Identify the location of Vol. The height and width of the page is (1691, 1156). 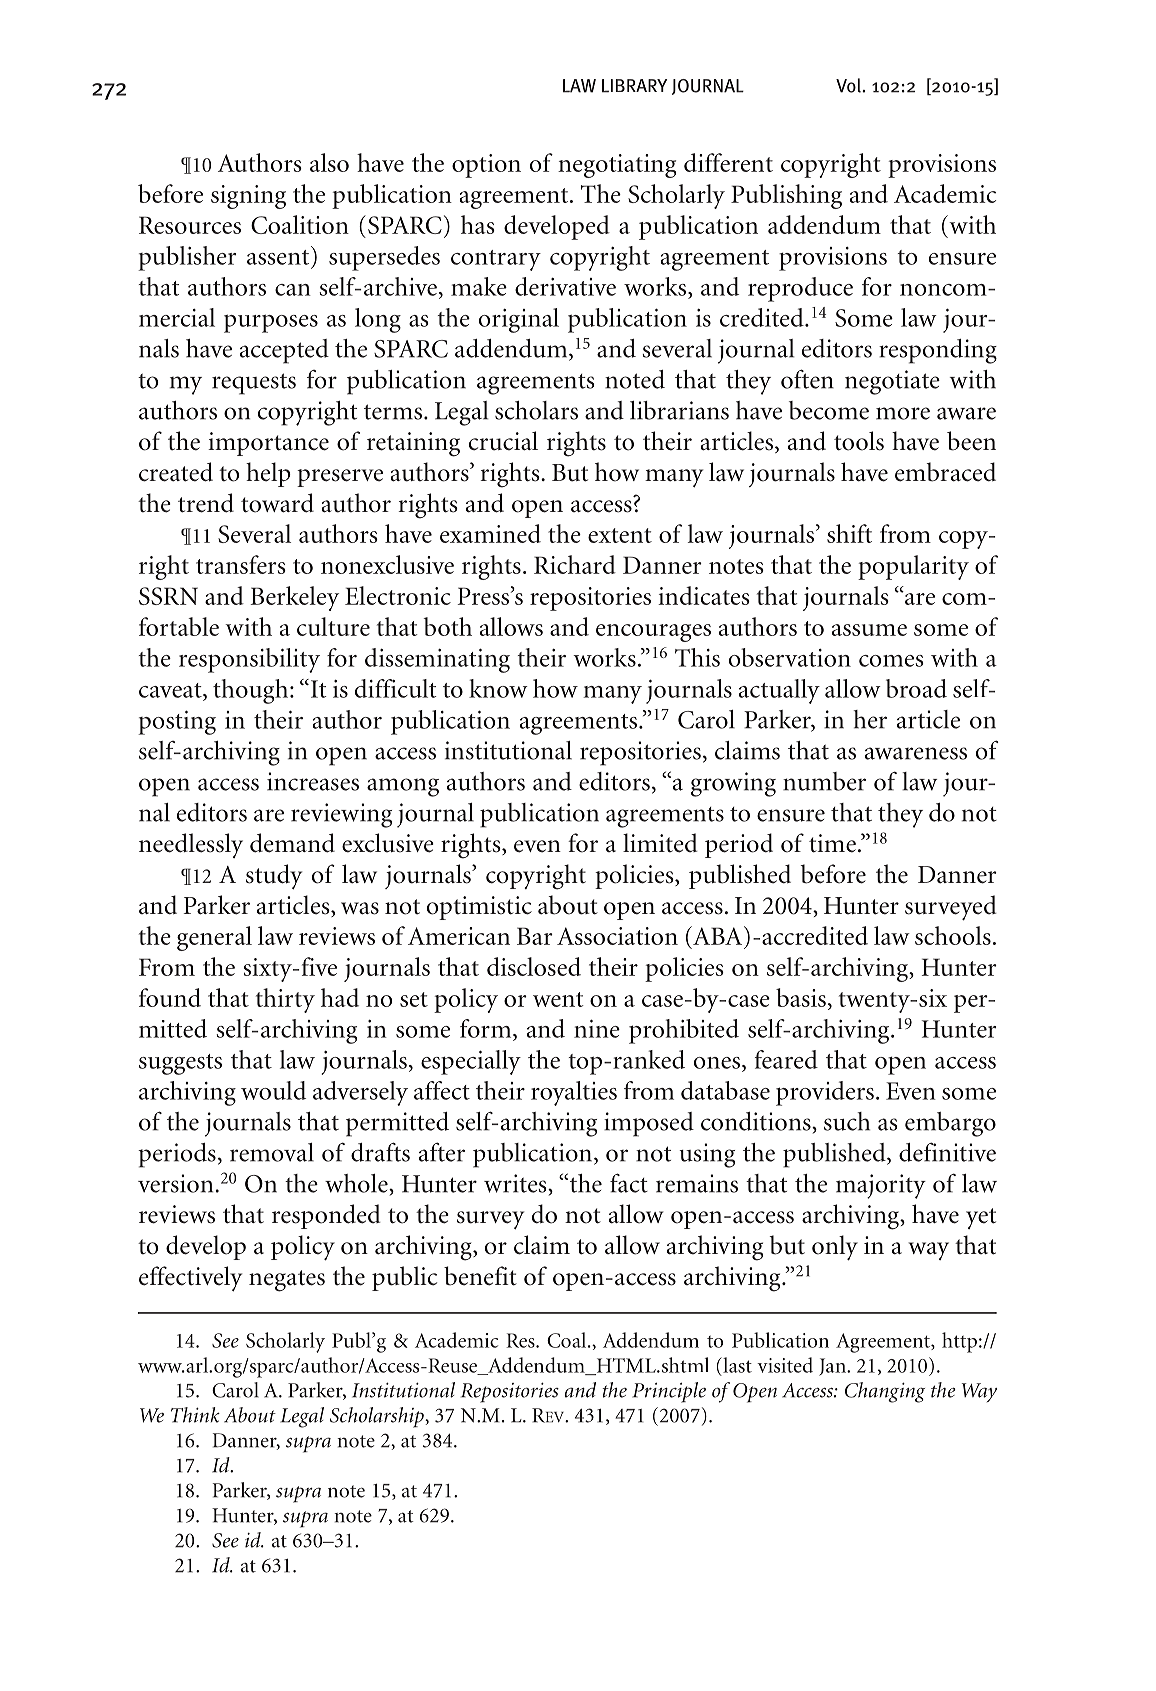
(849, 85).
